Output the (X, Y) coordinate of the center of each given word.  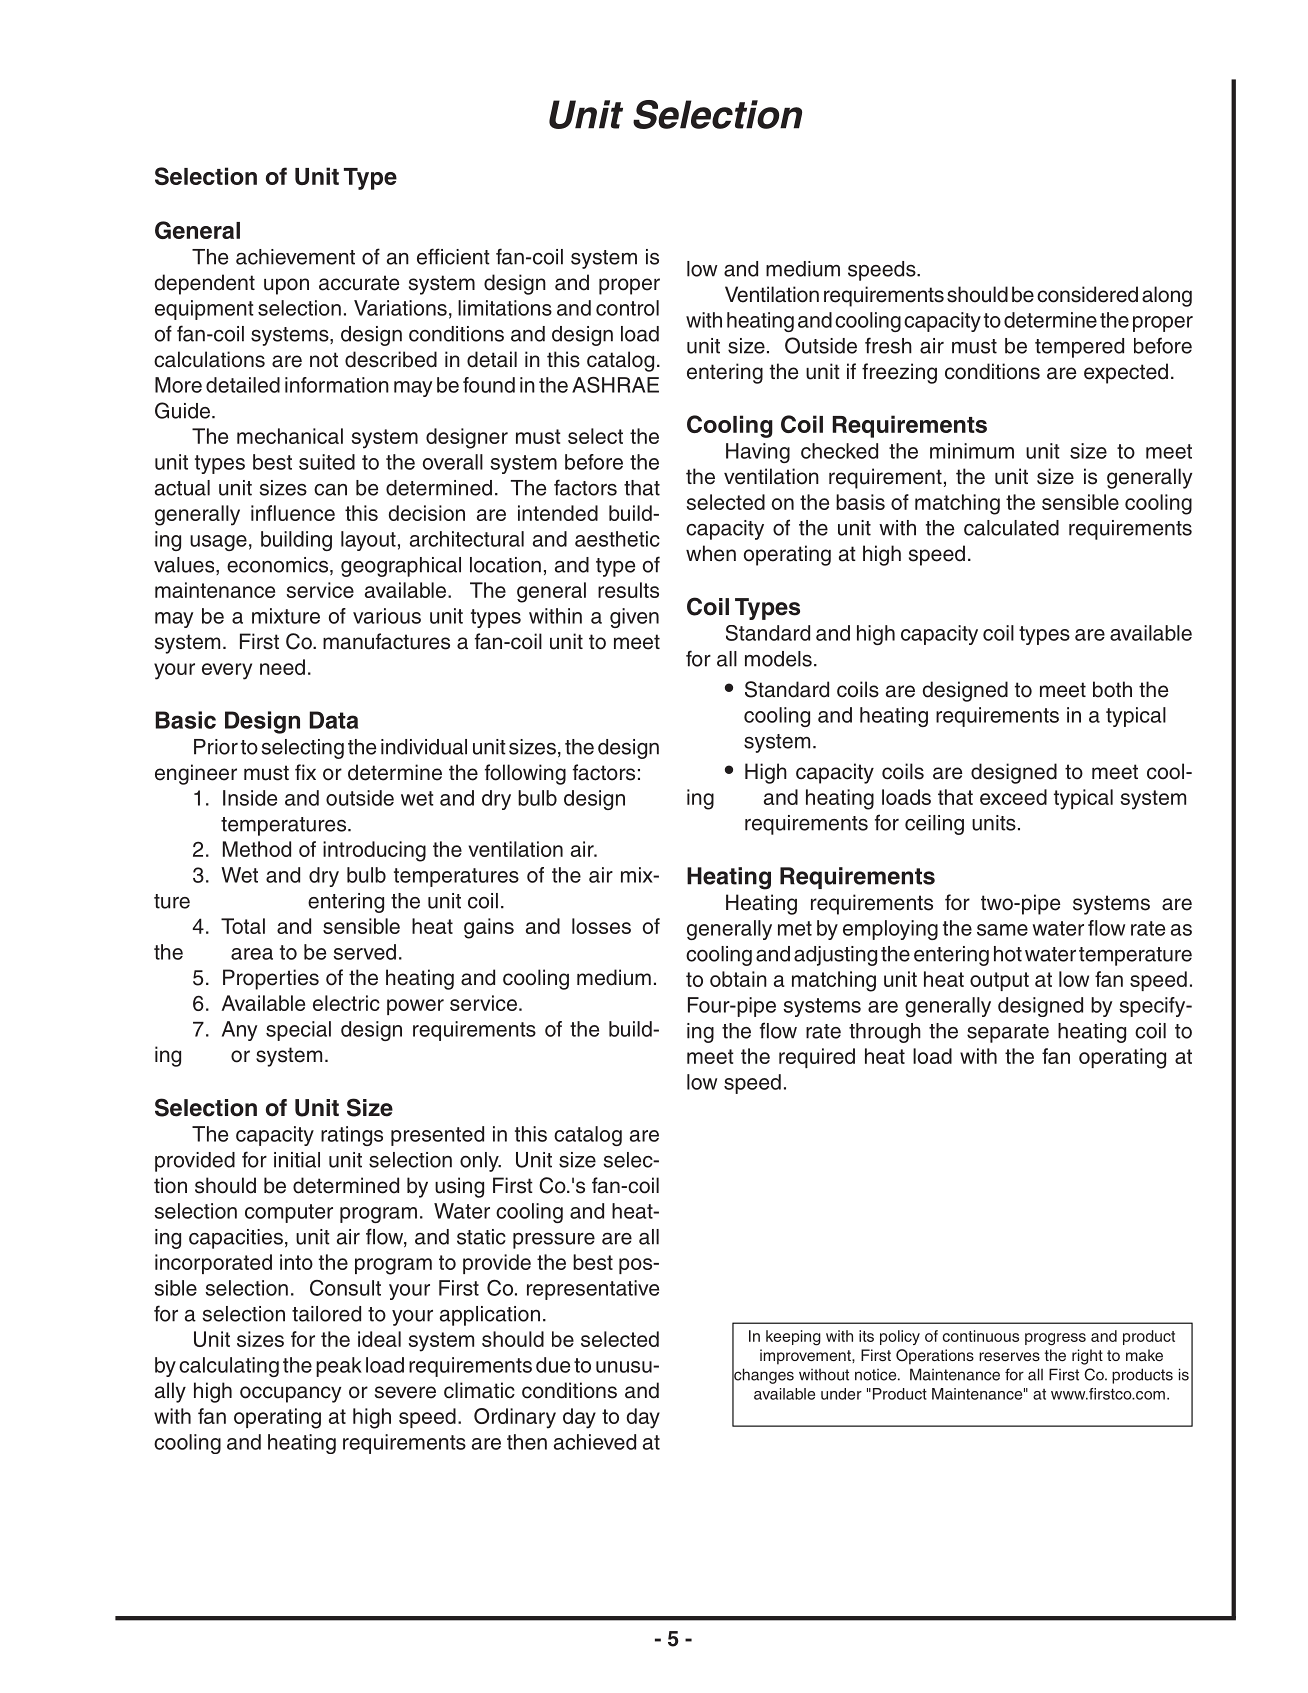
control (627, 308)
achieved (595, 1442)
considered (1087, 294)
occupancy (290, 1394)
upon (286, 286)
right (1087, 1357)
